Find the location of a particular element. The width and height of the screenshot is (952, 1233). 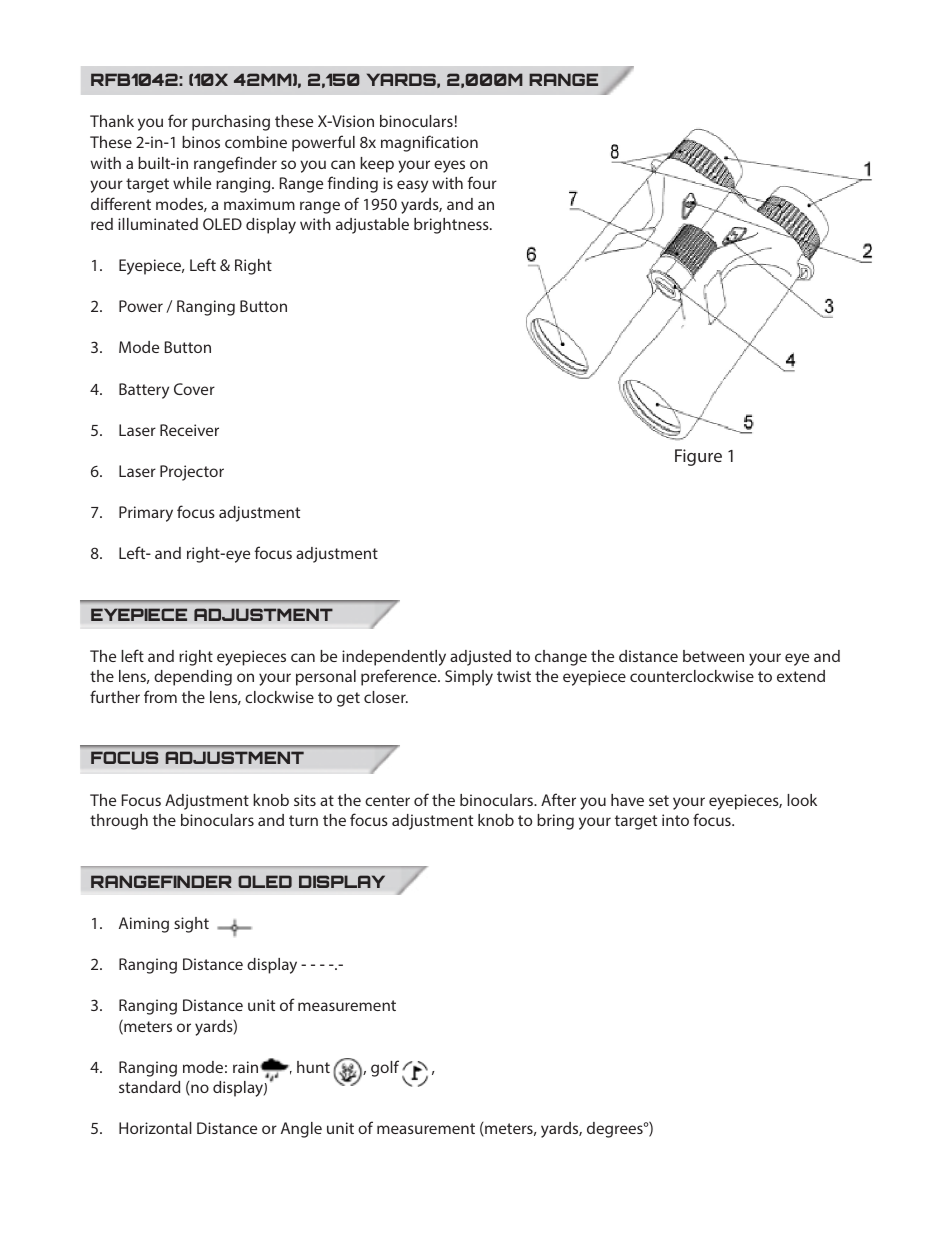

golf is located at coordinates (385, 1068).
